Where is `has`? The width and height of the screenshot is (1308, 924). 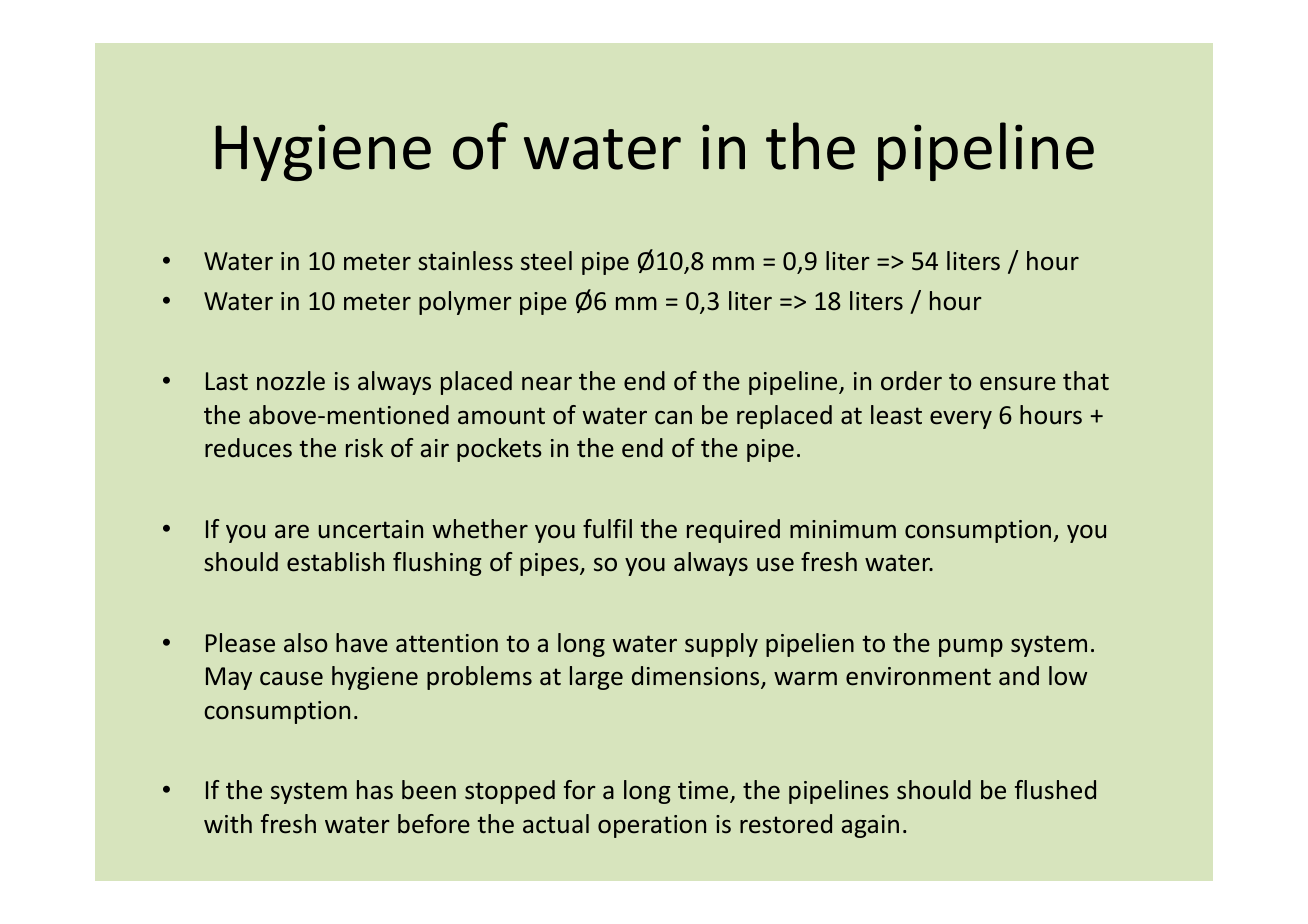
has is located at coordinates (375, 790).
